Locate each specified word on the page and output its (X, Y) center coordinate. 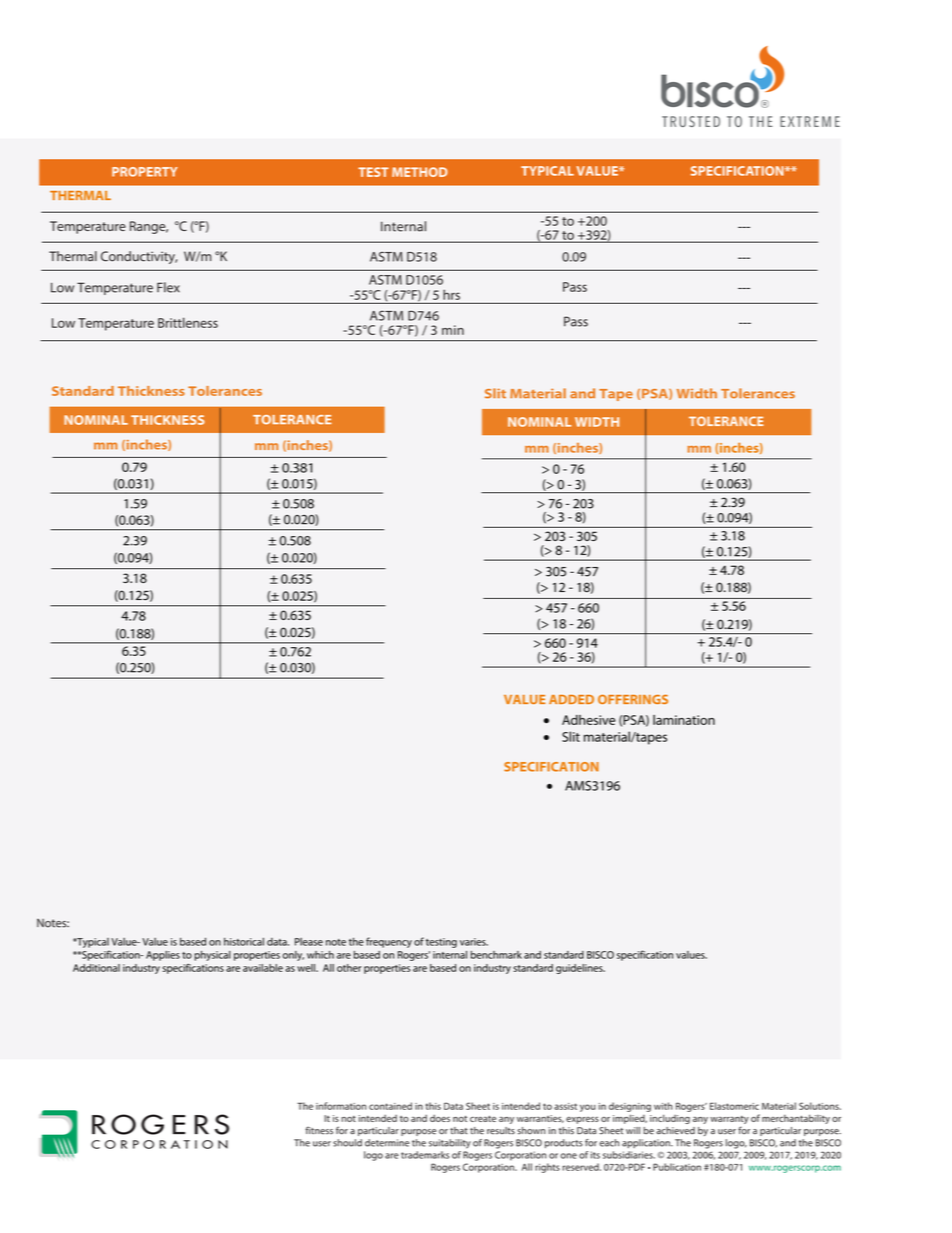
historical (244, 941)
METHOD (420, 172)
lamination (684, 720)
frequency (389, 942)
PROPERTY (145, 172)
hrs (451, 295)
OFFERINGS (633, 699)
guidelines (580, 969)
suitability (450, 1144)
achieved (675, 1131)
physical (212, 956)
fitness (319, 1130)
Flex (168, 287)
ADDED (571, 699)
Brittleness (188, 322)
